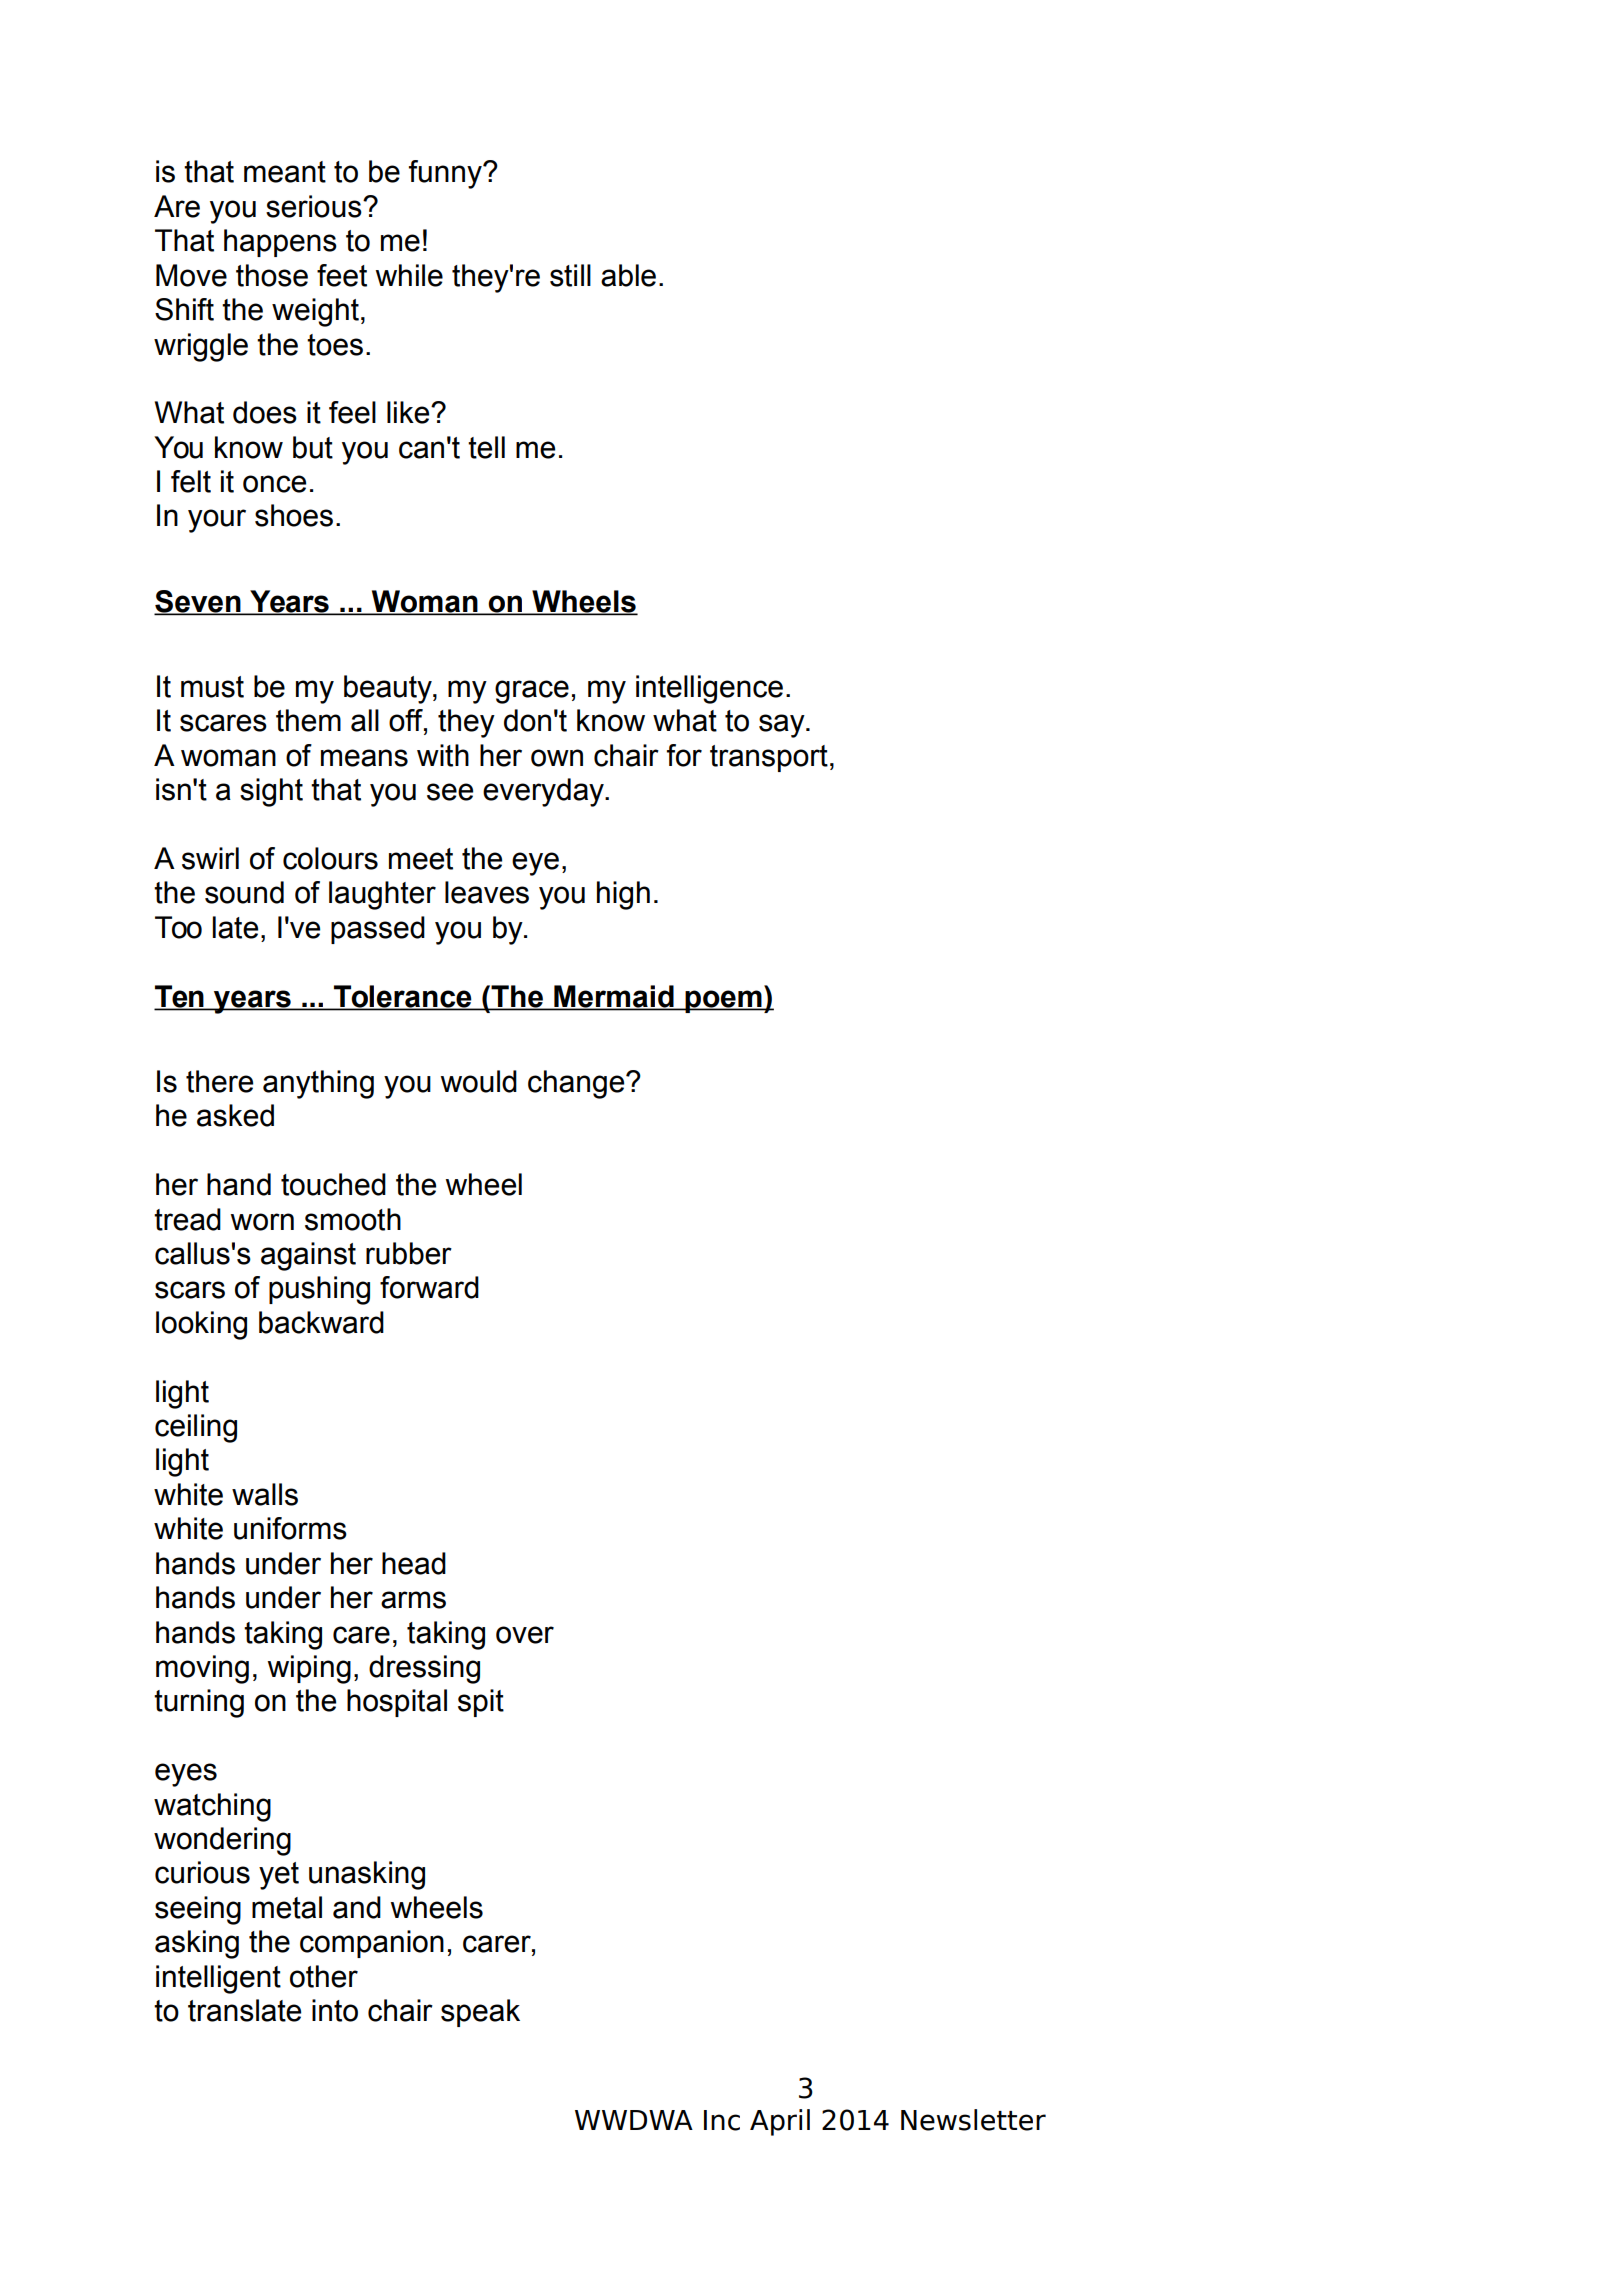 The width and height of the page is (1619, 2291). Describe the element at coordinates (628, 275) in the page. I see `able` at that location.
